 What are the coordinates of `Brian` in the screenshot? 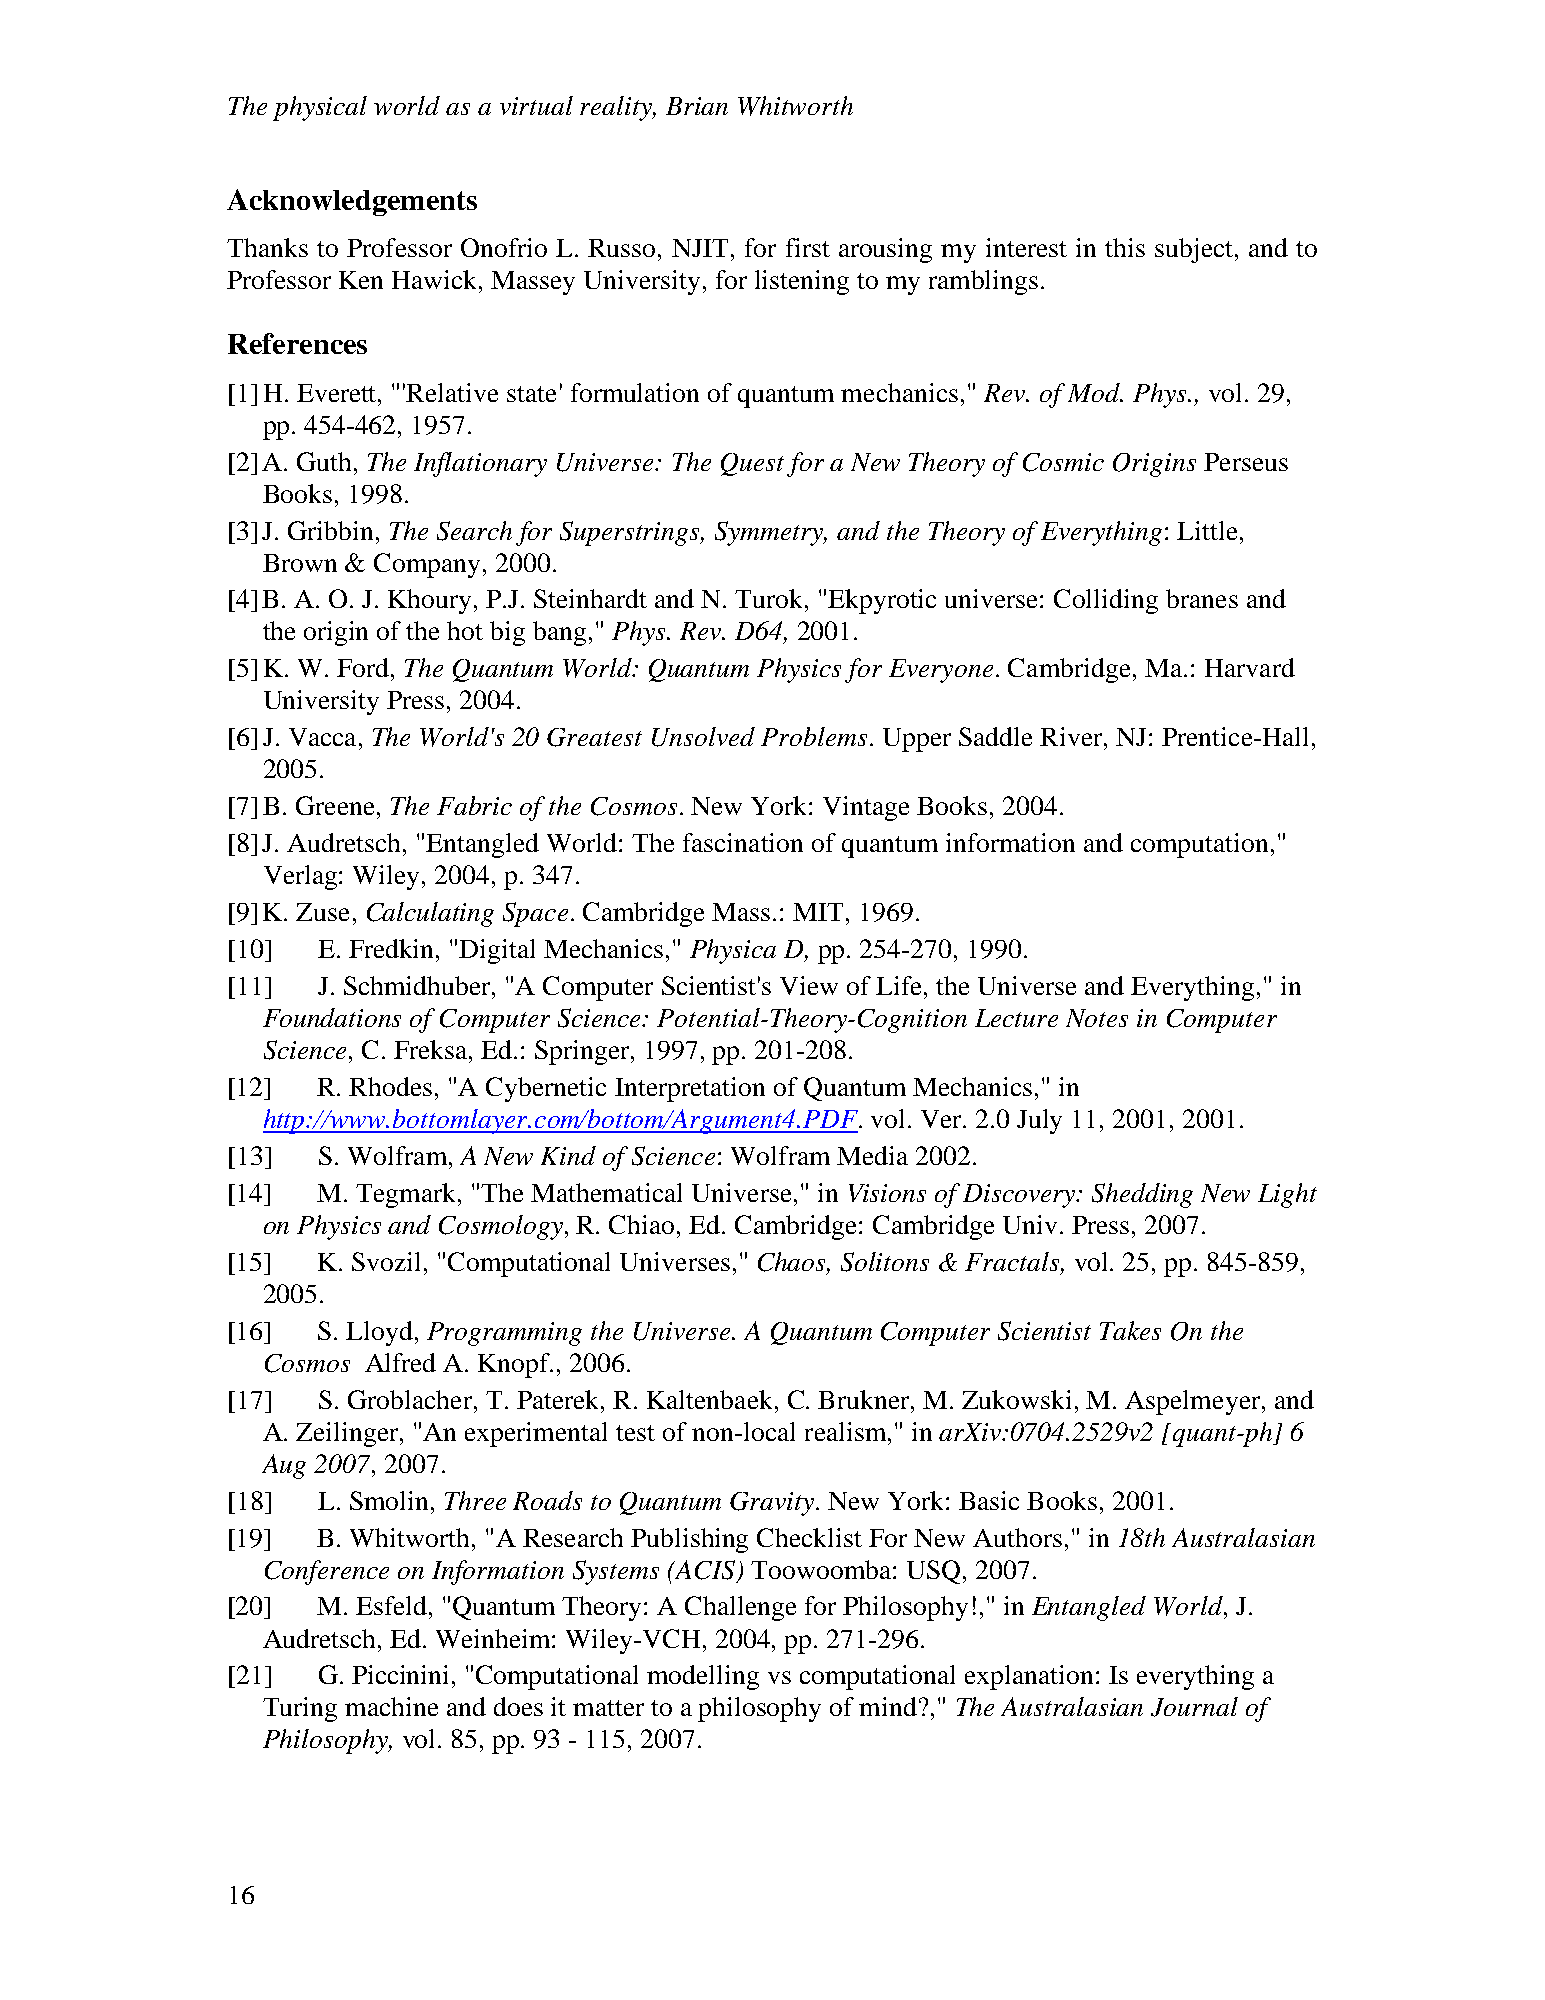 It's located at (697, 106).
